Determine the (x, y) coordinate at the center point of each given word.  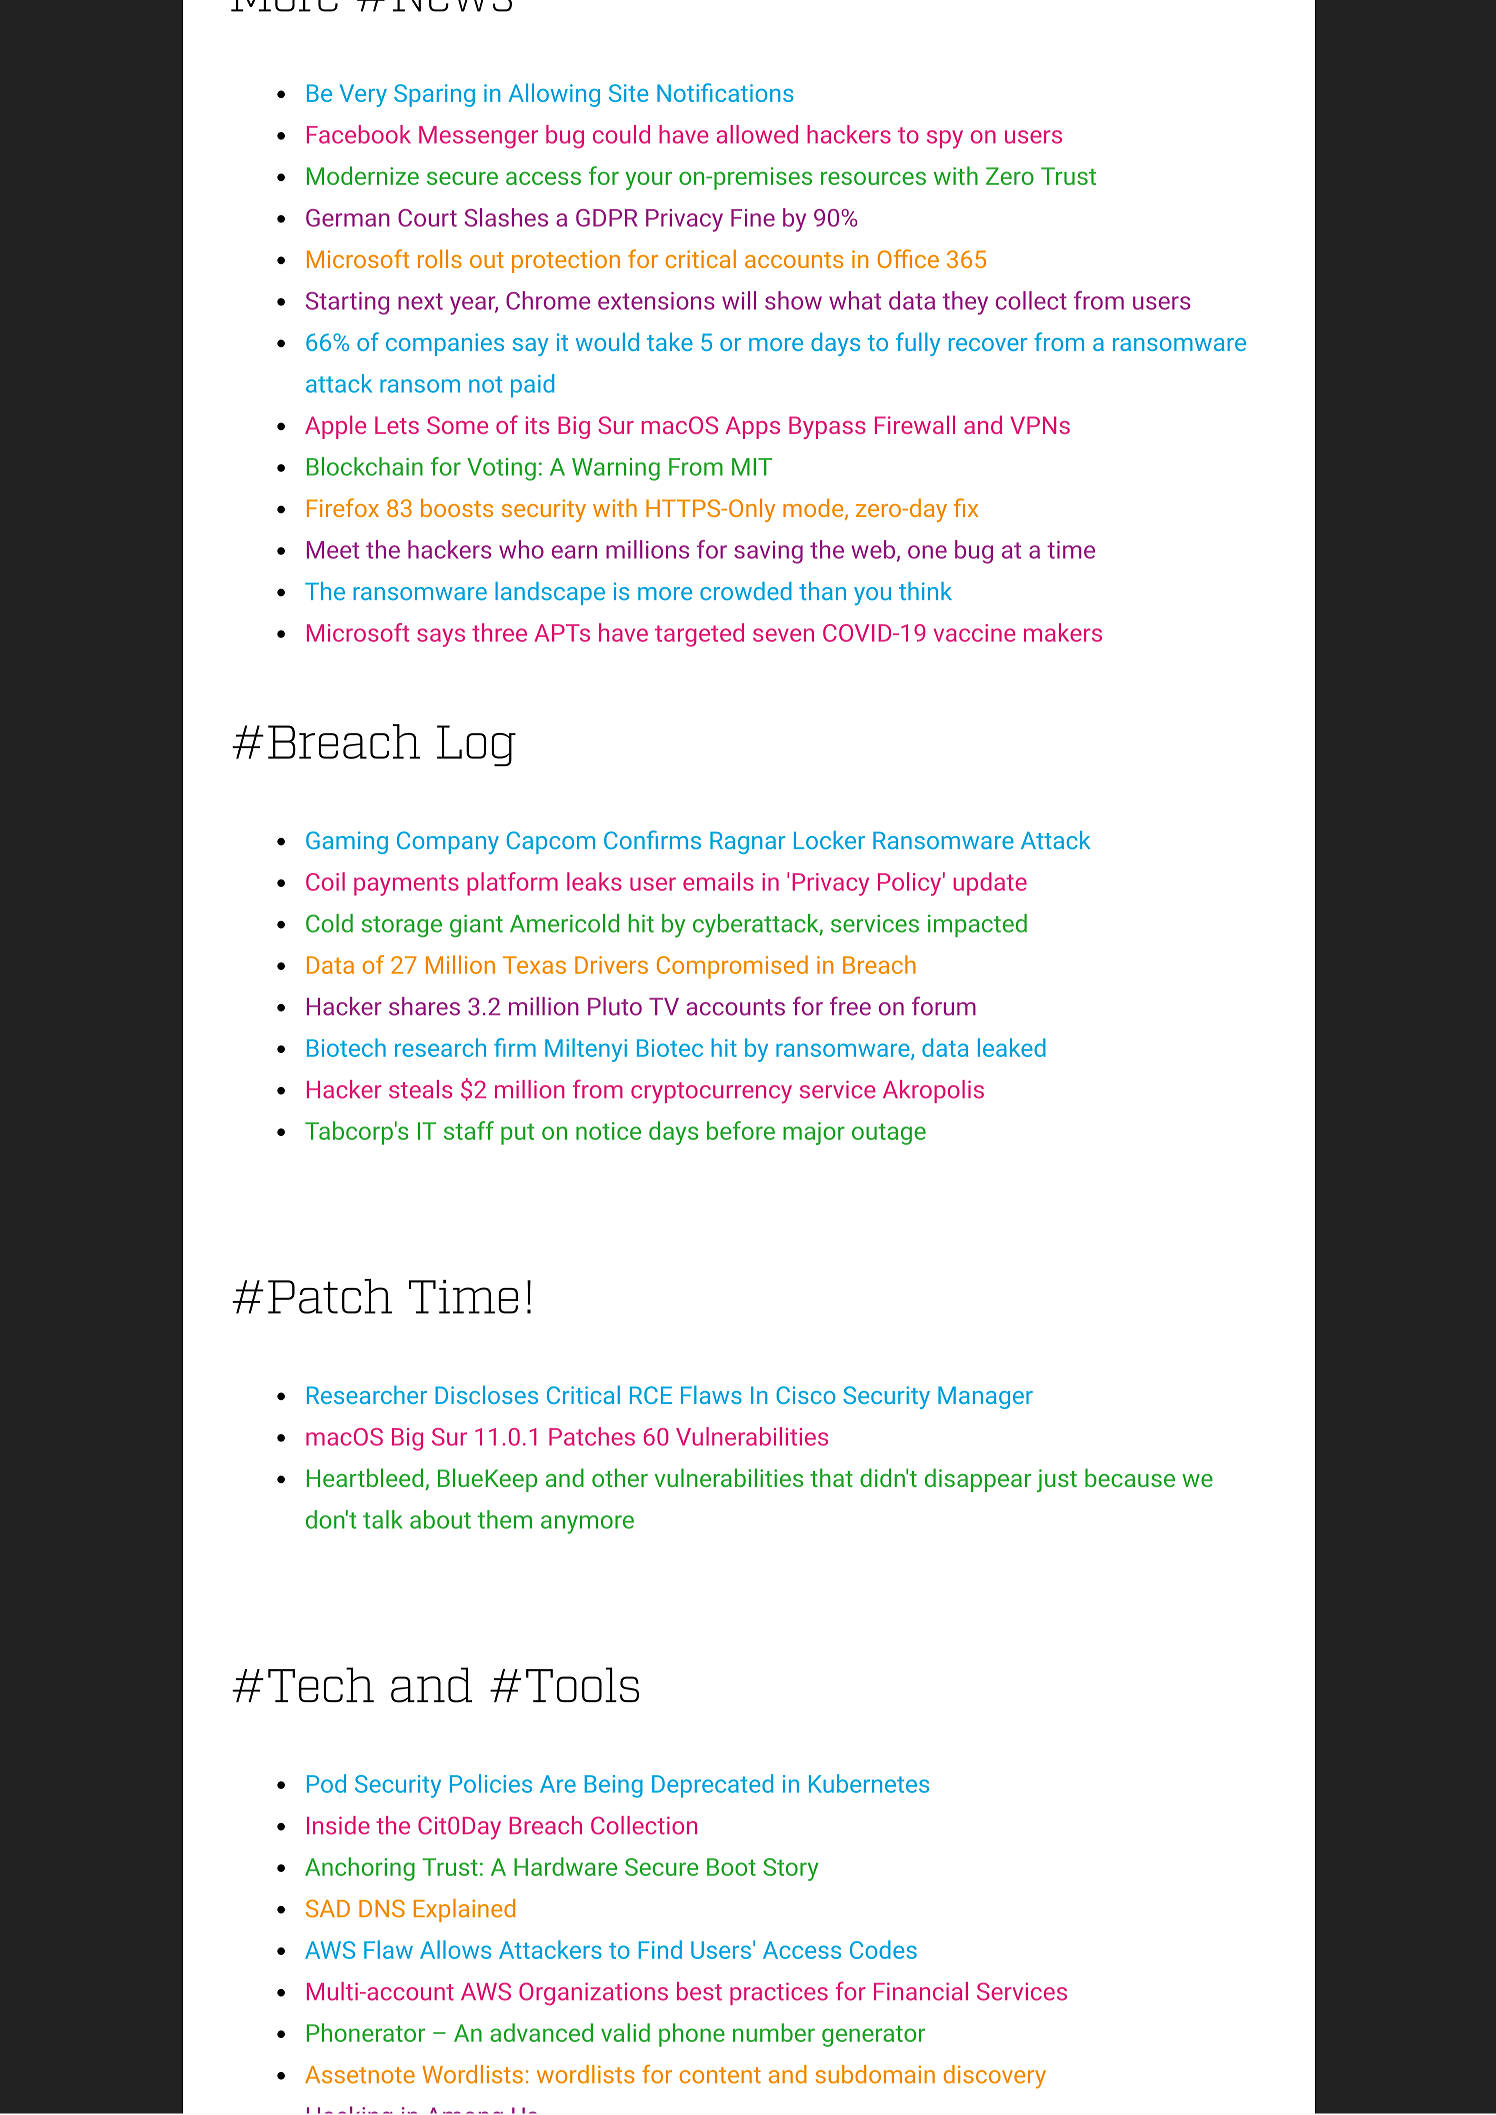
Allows (455, 1949)
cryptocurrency (711, 1093)
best (699, 1991)
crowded (746, 591)
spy (945, 139)
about (440, 1519)
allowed (757, 134)
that (831, 1477)
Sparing (434, 95)
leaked (1012, 1047)
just (1057, 1480)
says (441, 637)
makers (1063, 632)
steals (420, 1089)
